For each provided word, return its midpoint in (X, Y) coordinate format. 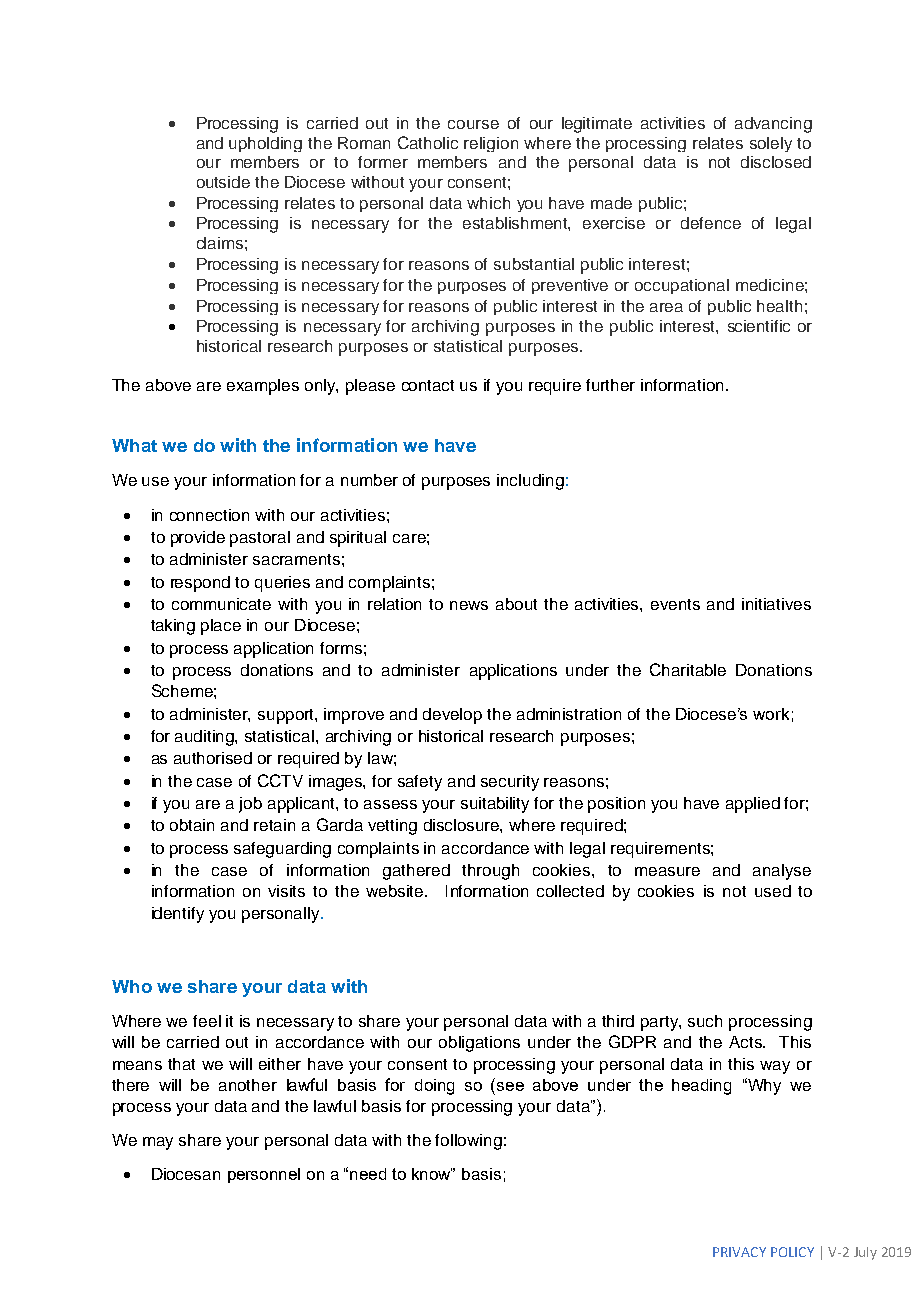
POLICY (792, 1252)
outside (223, 182)
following (468, 1142)
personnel (264, 1175)
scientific (759, 326)
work (771, 714)
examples (263, 387)
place (221, 627)
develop (452, 716)
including (530, 482)
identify (178, 915)
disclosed (776, 162)
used (773, 891)
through (490, 872)
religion (491, 144)
